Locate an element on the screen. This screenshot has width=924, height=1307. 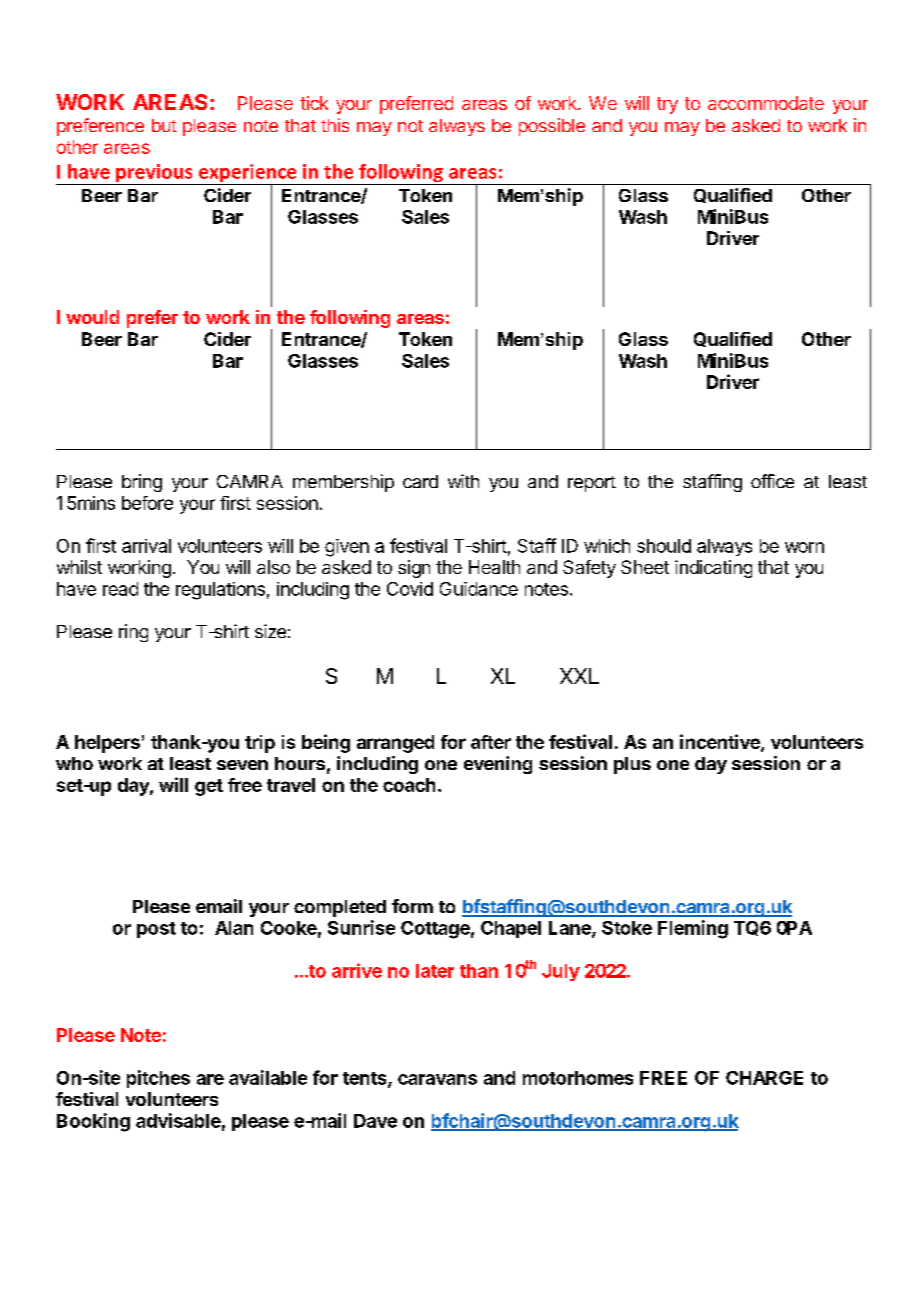
form is located at coordinates (412, 906).
